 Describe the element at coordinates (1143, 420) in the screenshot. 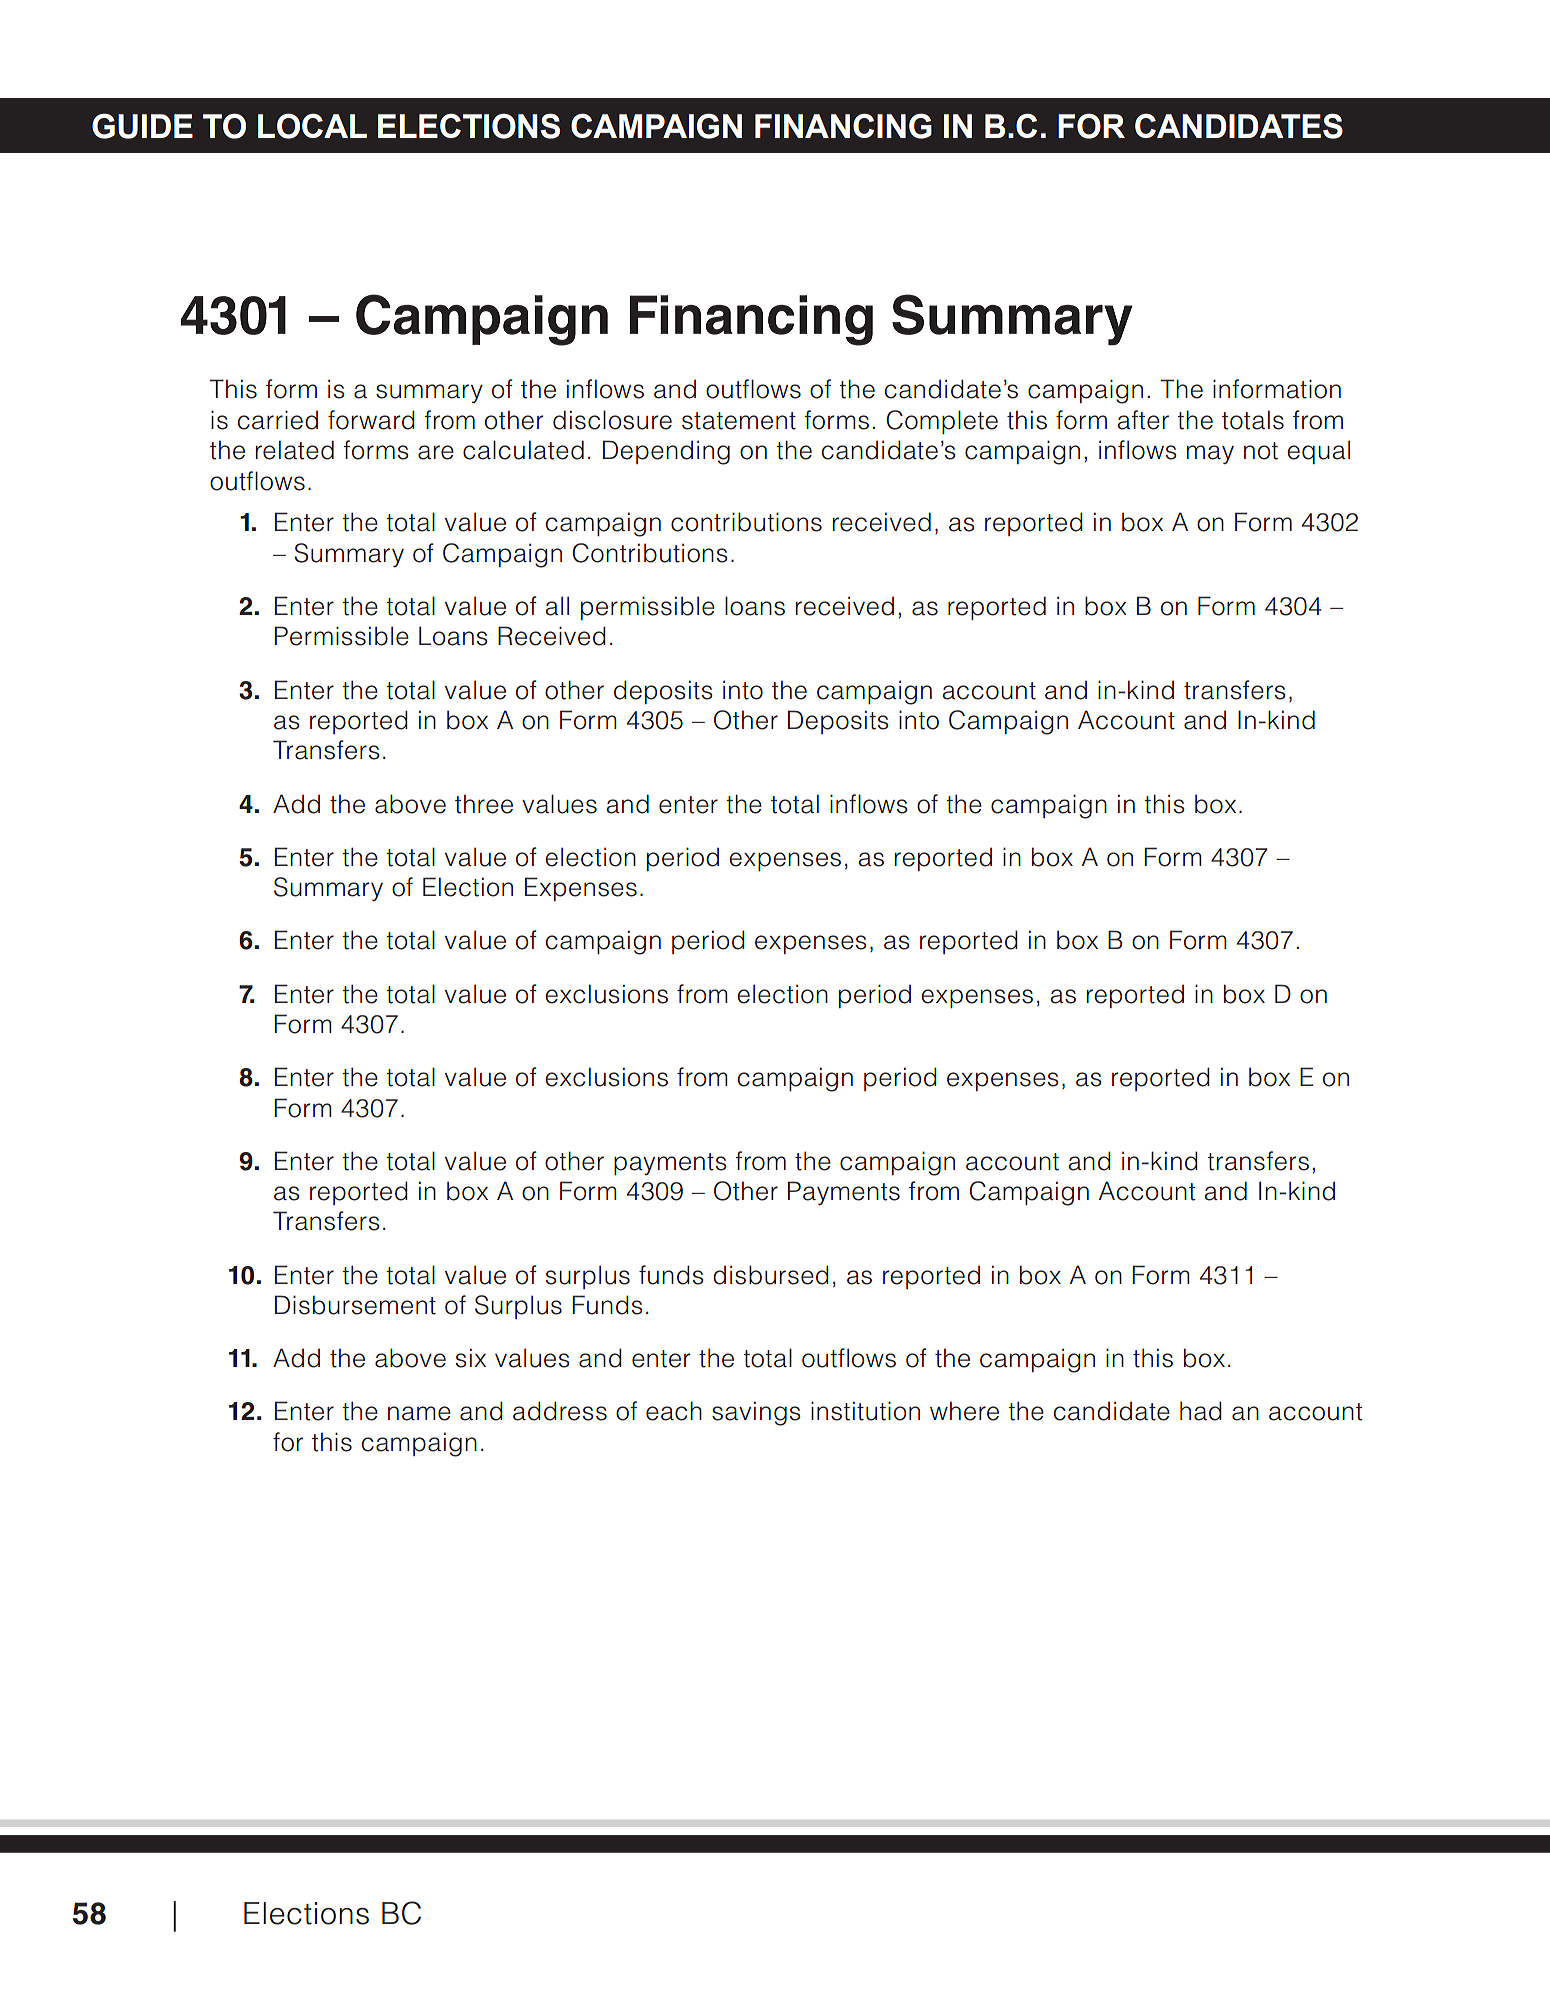

I see `after` at that location.
